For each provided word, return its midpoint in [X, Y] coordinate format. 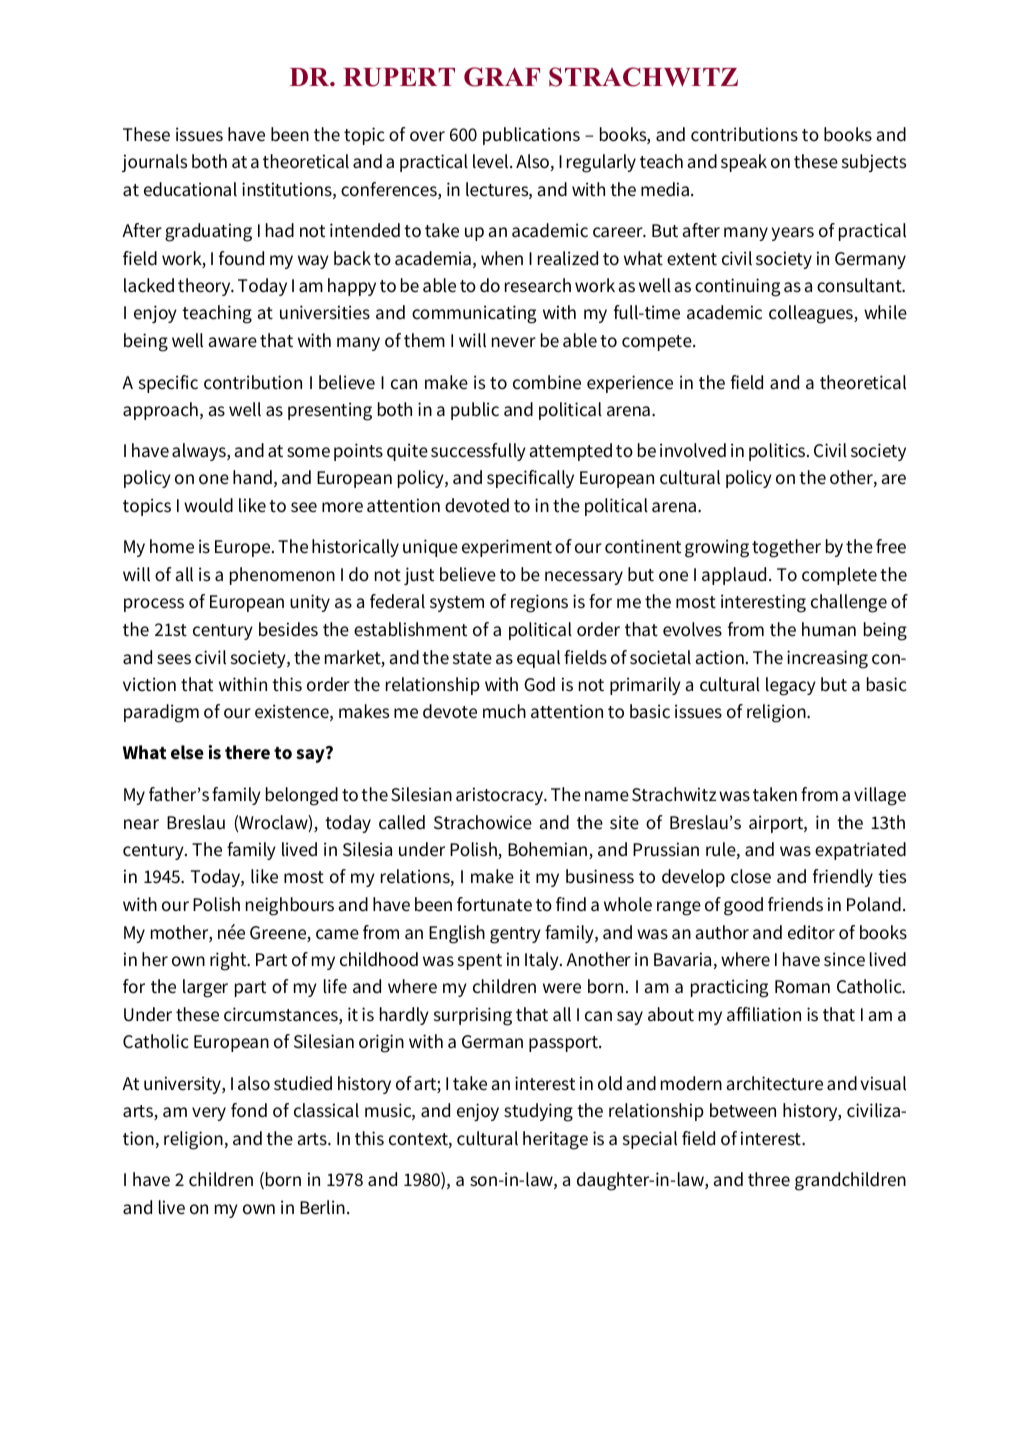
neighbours [290, 906]
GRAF [502, 77]
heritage [555, 1140]
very [209, 1114]
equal [538, 659]
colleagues [812, 314]
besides [288, 629]
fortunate [494, 904]
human [829, 629]
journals [154, 163]
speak [744, 163]
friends [795, 904]
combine [547, 382]
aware [232, 342]
